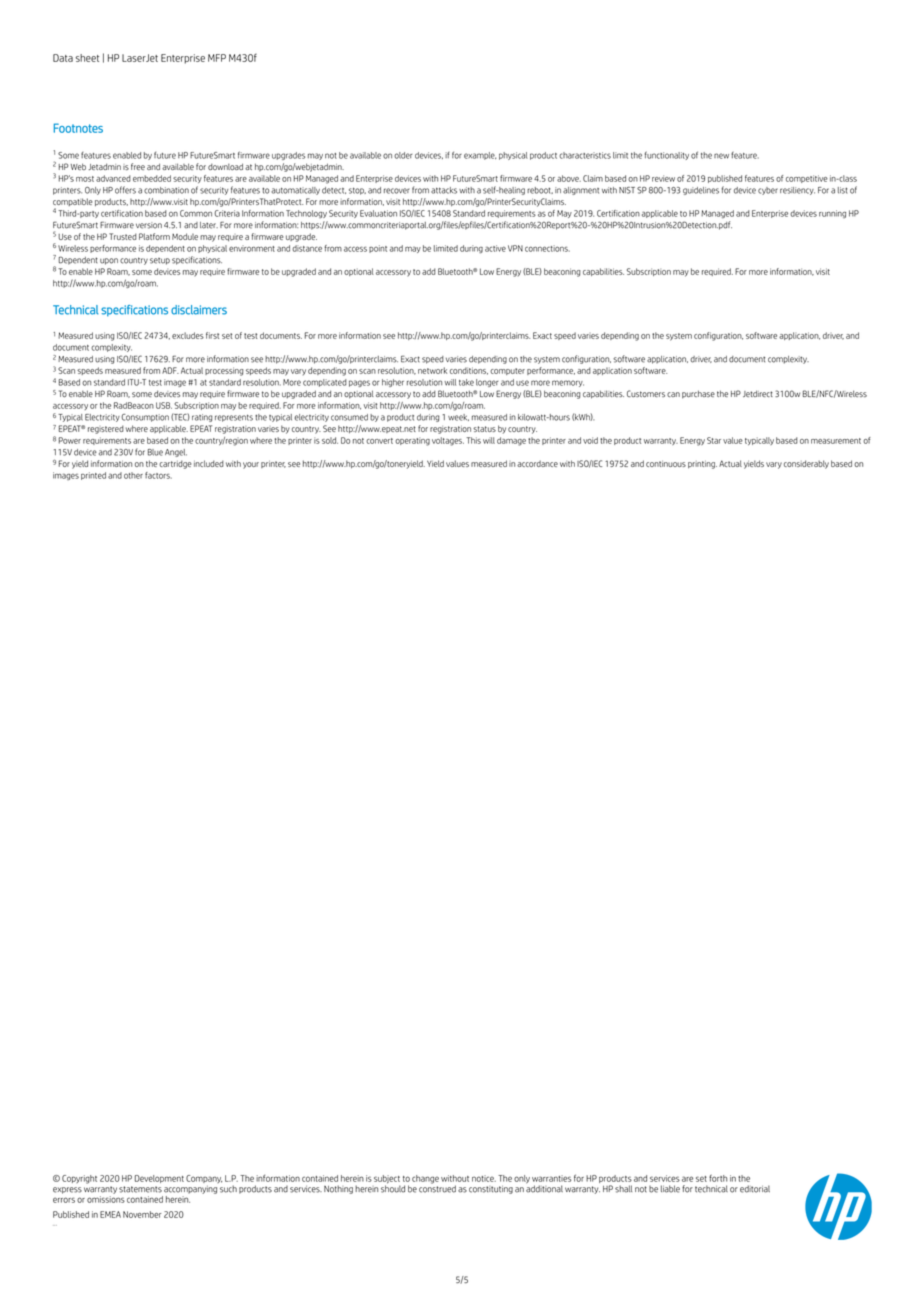 This page has width=924, height=1308. I want to click on other, so click(133, 475).
